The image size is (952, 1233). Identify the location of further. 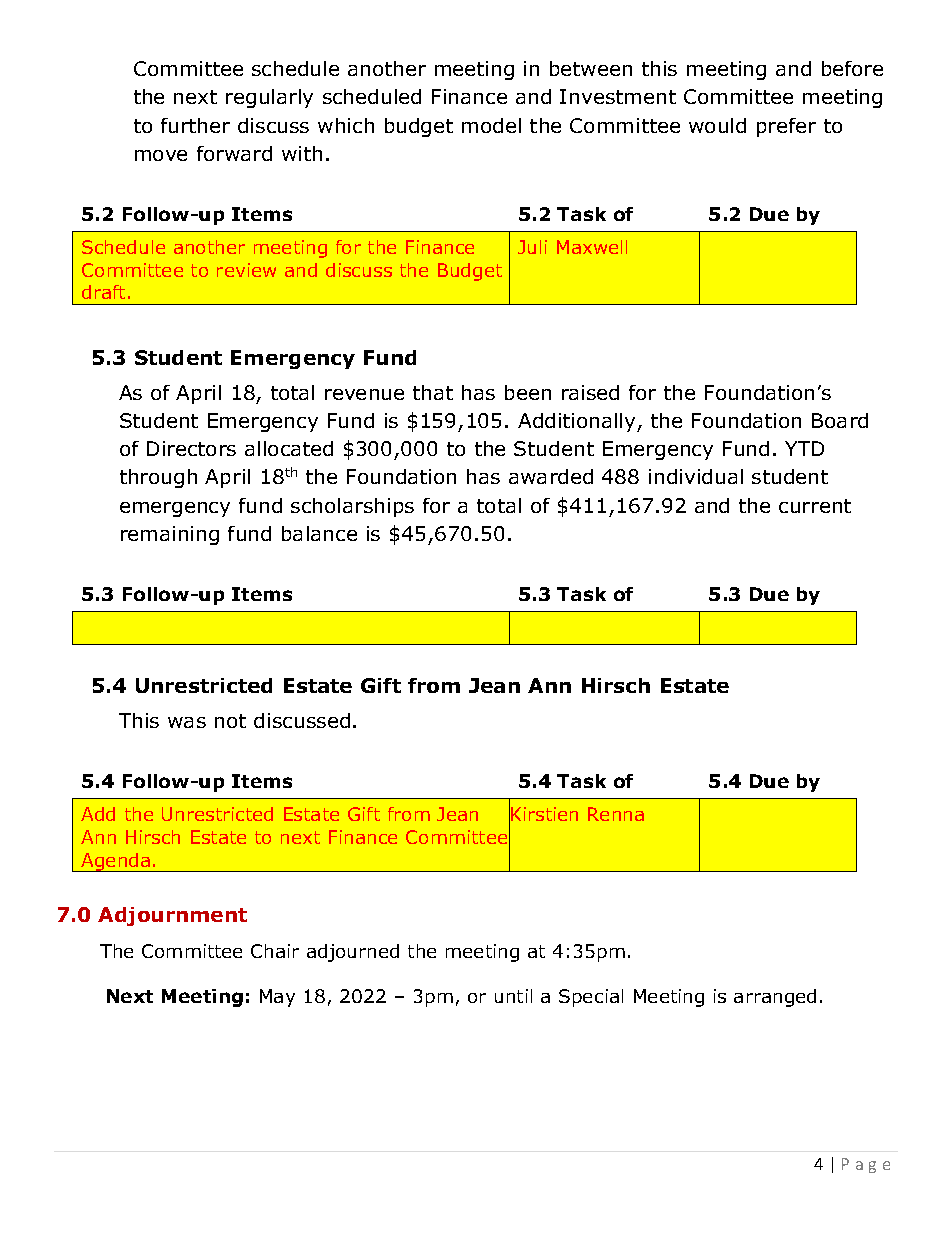
(195, 125).
